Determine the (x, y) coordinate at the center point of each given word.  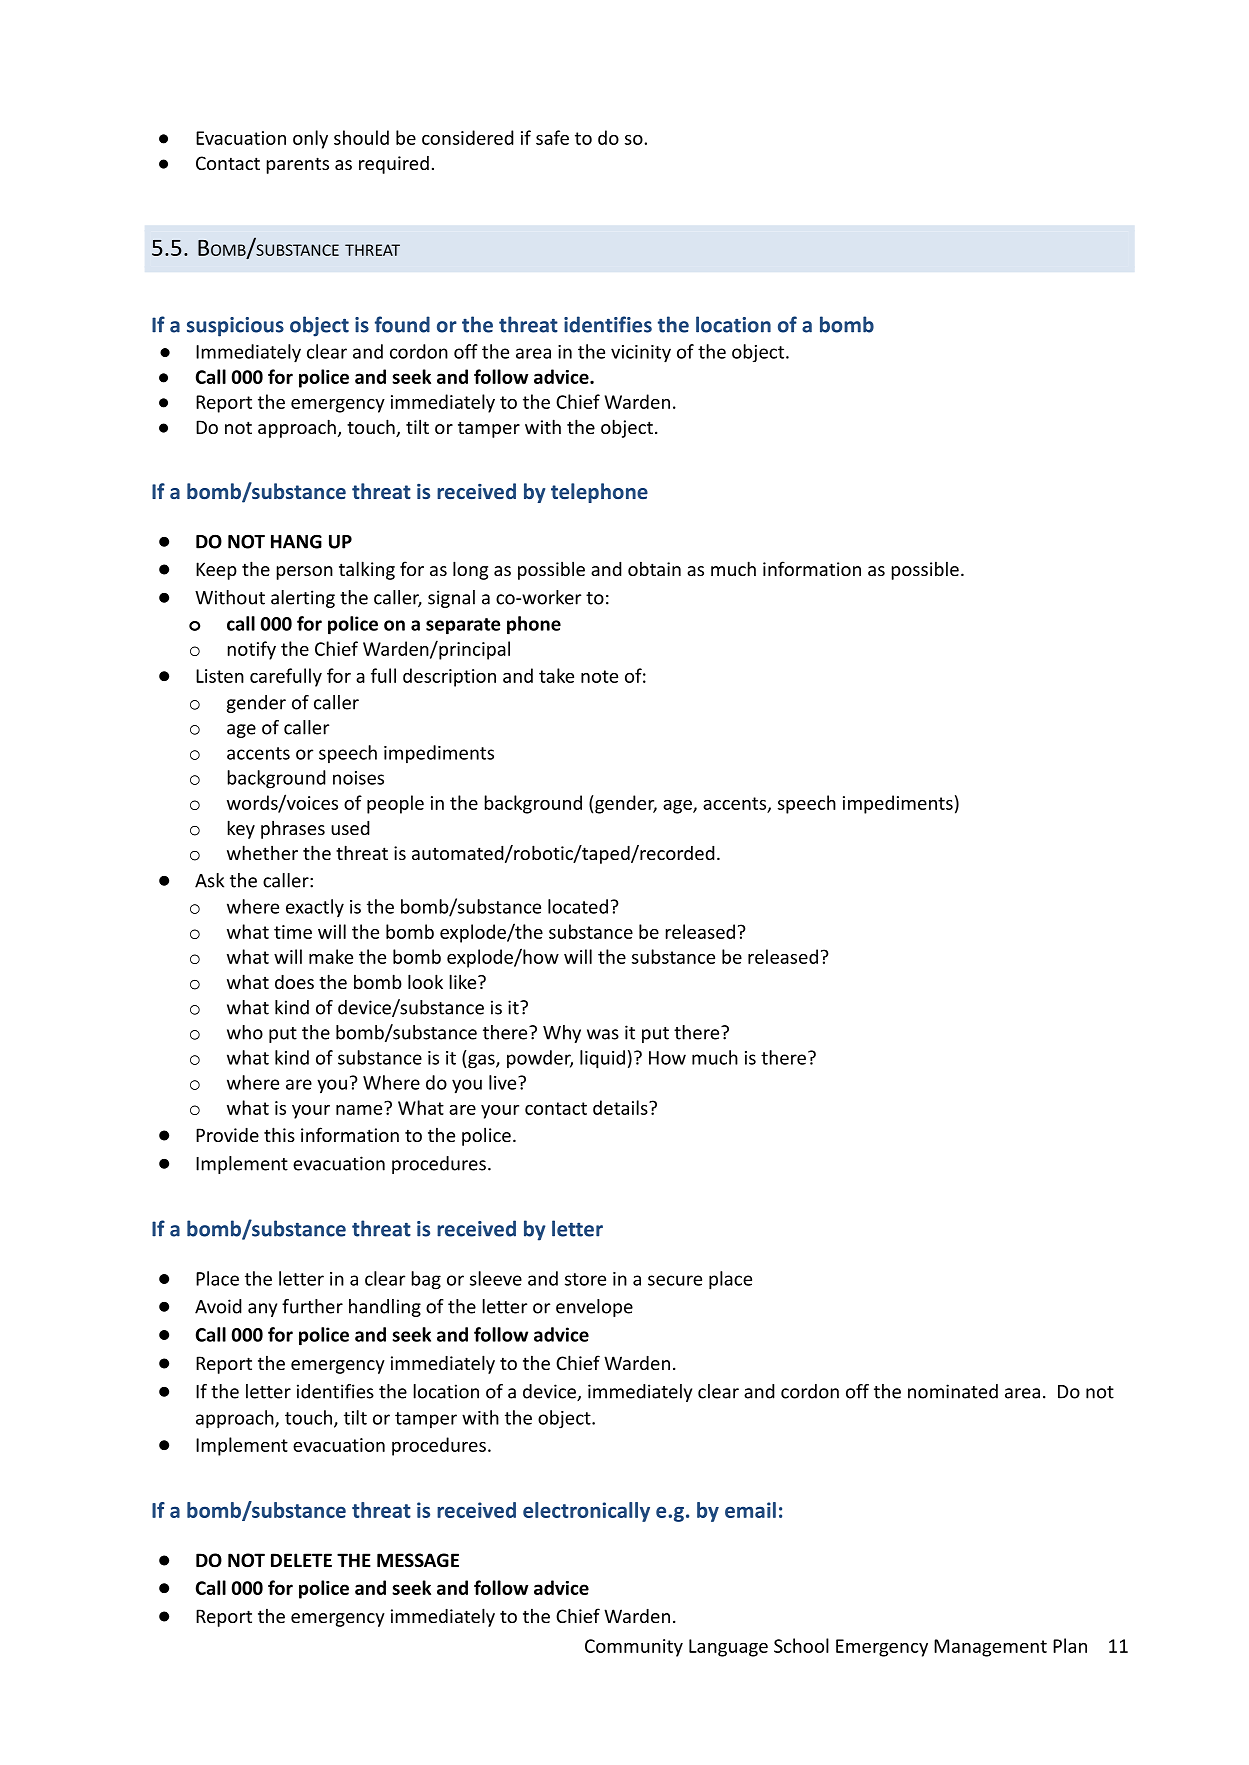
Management (990, 1648)
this (279, 1134)
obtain (654, 568)
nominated (953, 1391)
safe (552, 137)
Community (634, 1648)
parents (298, 165)
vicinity (641, 354)
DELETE (301, 1560)
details (621, 1107)
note (599, 676)
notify (252, 650)
